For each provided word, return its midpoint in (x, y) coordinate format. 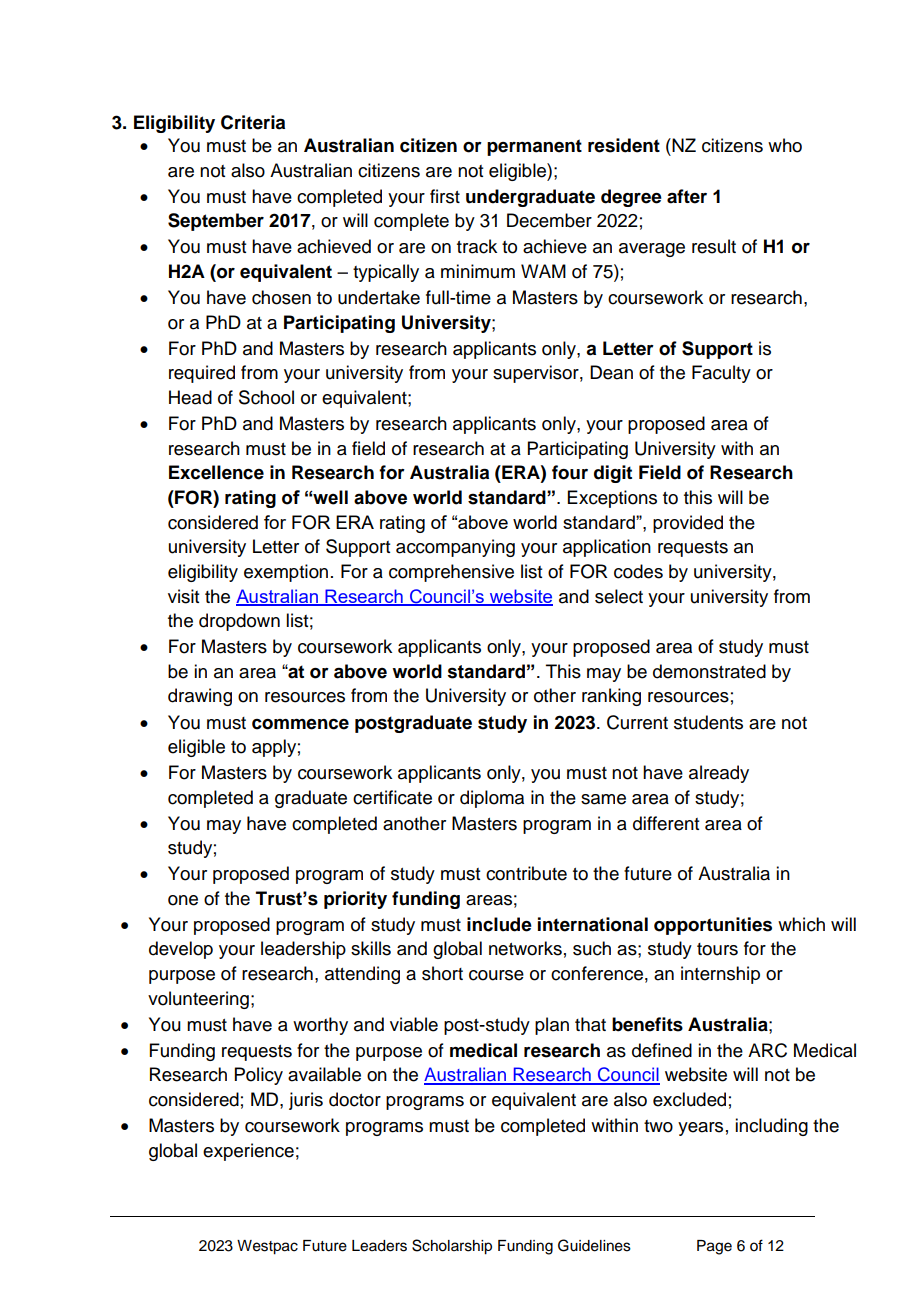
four (570, 472)
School (266, 397)
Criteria (253, 122)
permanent (534, 147)
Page (714, 1247)
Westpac (267, 1247)
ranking (611, 697)
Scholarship (452, 1247)
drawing (200, 697)
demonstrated (709, 671)
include (499, 924)
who (785, 145)
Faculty (721, 374)
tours (717, 949)
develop (181, 950)
